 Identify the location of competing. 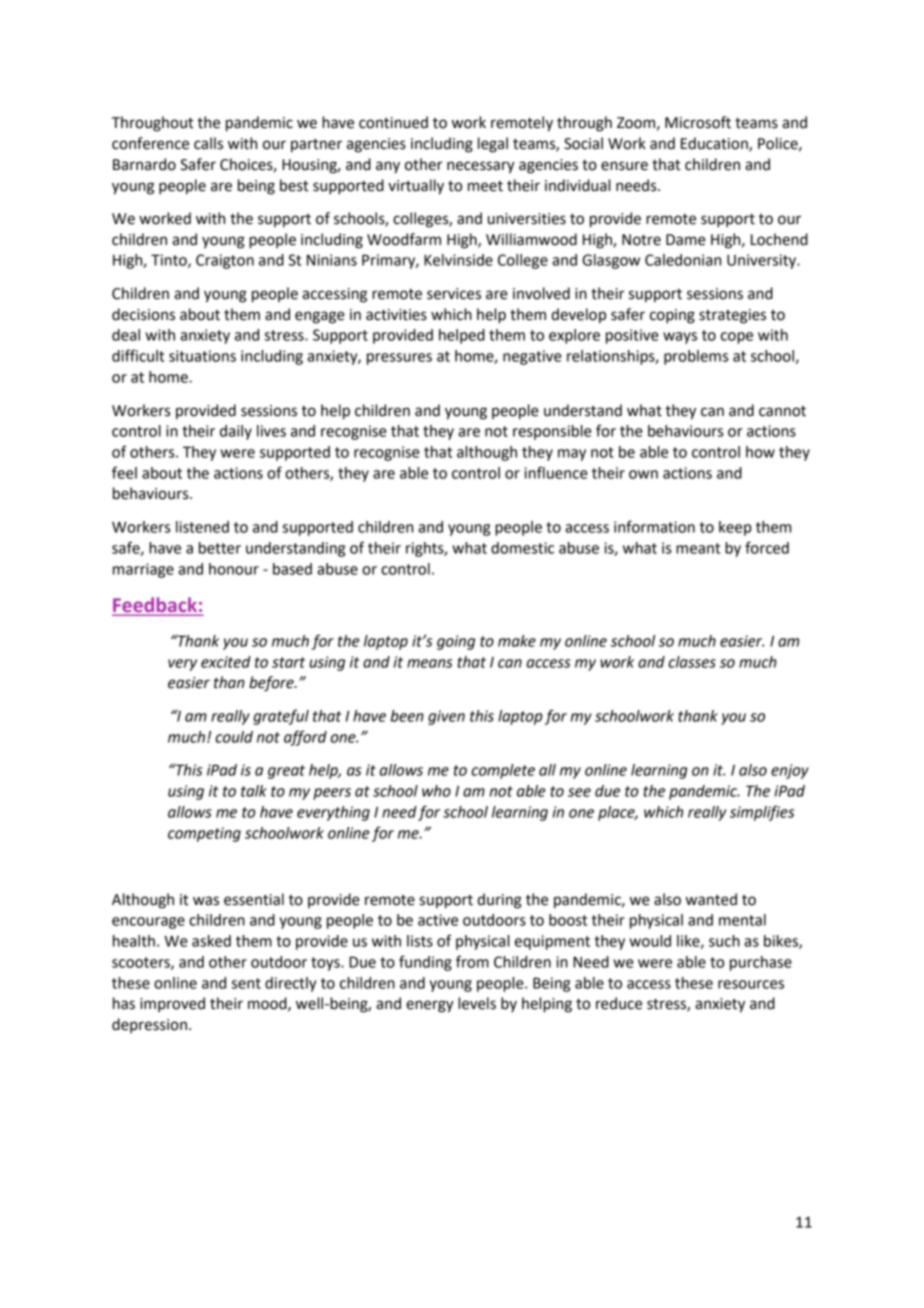
(204, 834).
